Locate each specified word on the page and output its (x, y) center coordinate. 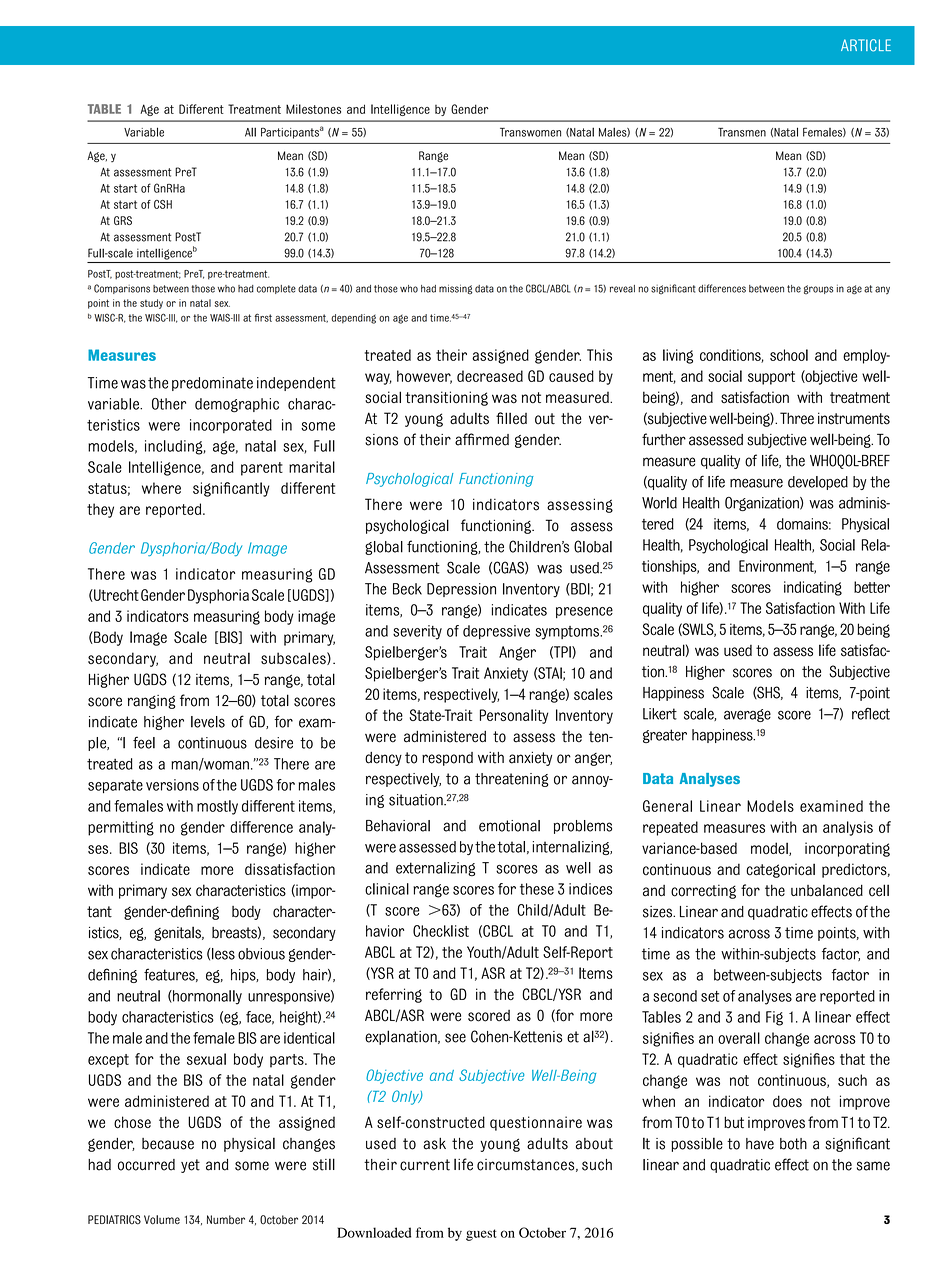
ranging (151, 702)
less (223, 954)
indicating (813, 588)
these (537, 889)
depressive (496, 632)
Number (226, 1219)
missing (455, 289)
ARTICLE (866, 45)
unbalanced (827, 890)
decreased (490, 376)
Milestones (313, 109)
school (789, 355)
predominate (212, 384)
